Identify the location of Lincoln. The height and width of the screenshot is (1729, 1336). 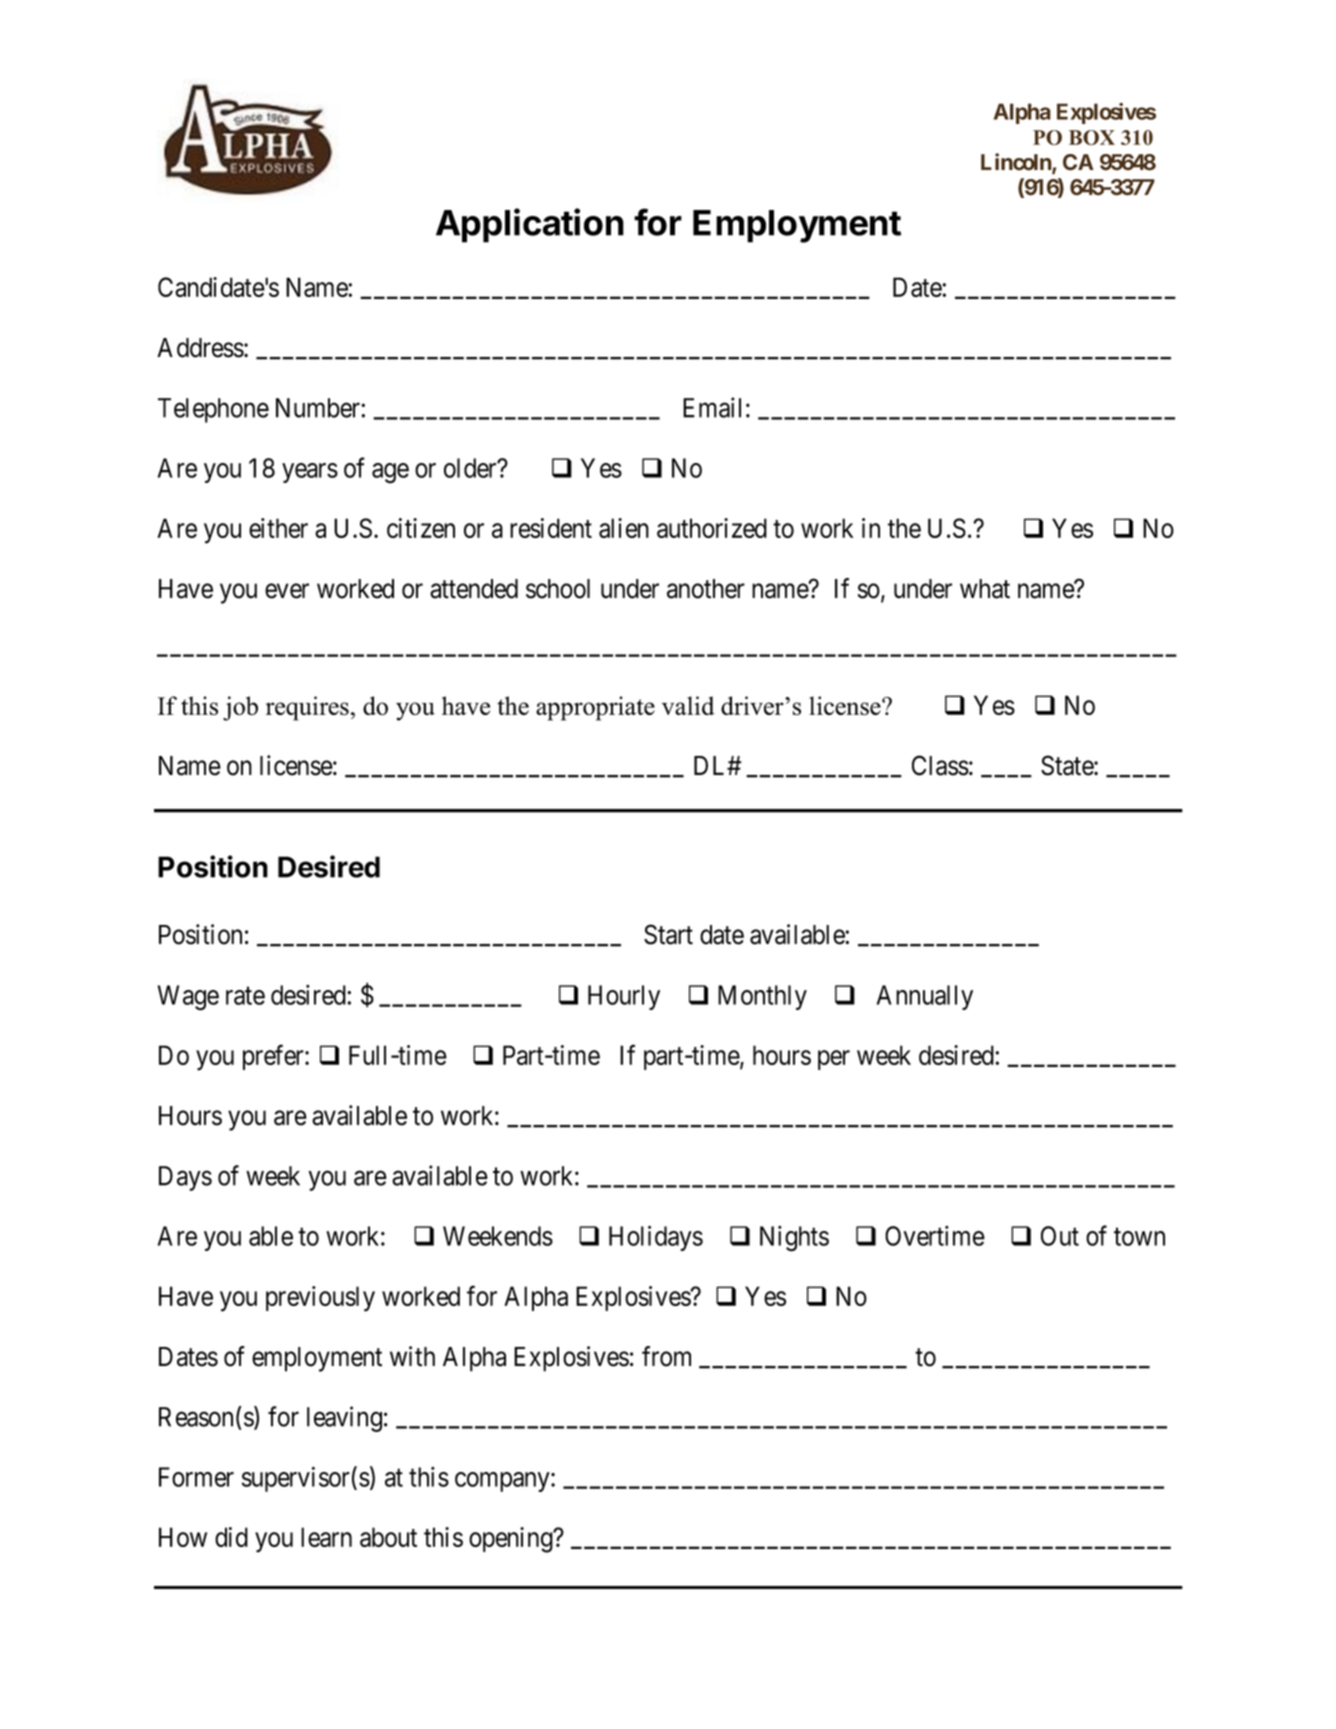
(1017, 163).
